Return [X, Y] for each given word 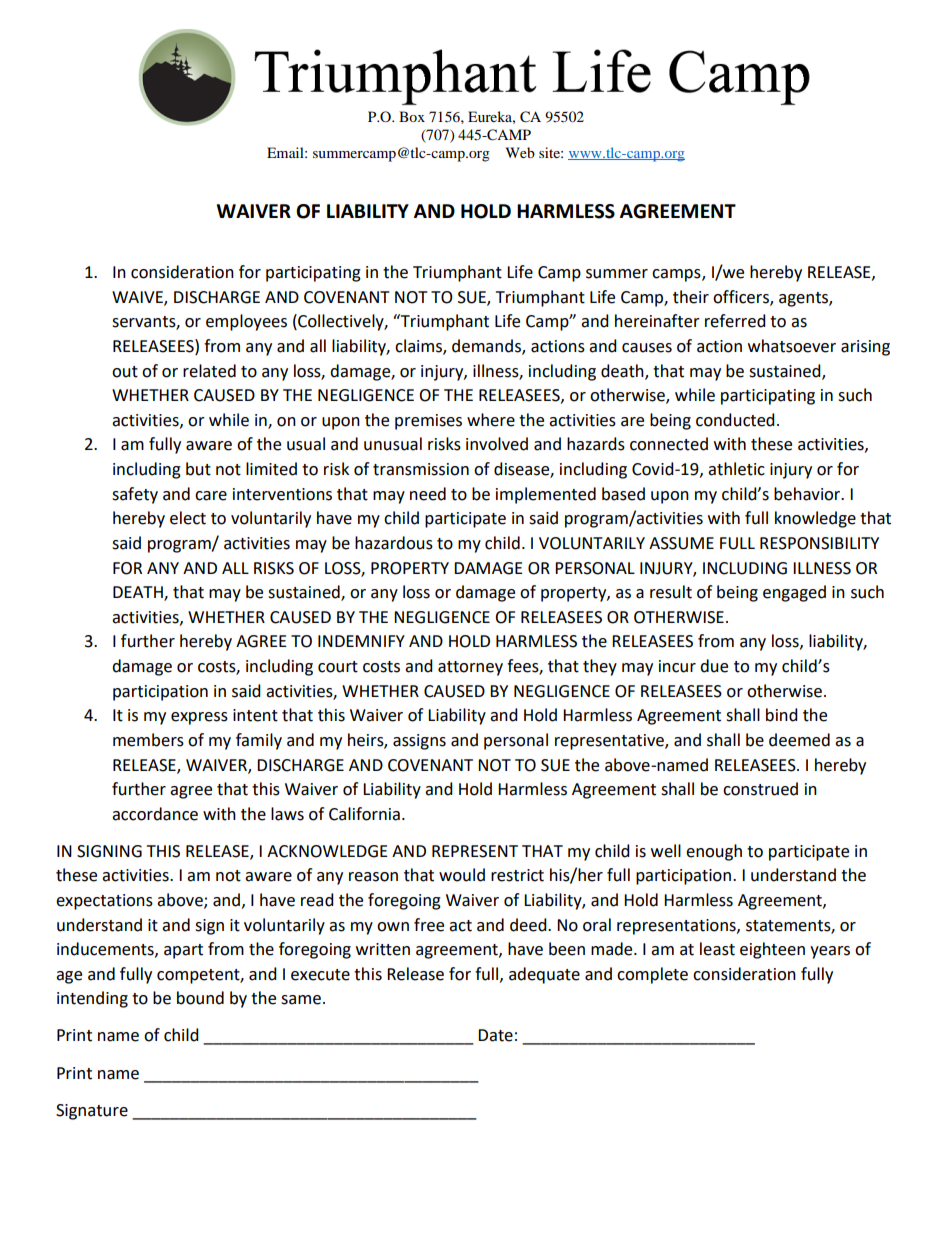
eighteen [772, 950]
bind [782, 715]
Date [495, 1035]
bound [200, 998]
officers [742, 297]
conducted [735, 420]
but [198, 469]
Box [412, 116]
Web [520, 152]
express [199, 718]
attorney [470, 668]
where [491, 420]
